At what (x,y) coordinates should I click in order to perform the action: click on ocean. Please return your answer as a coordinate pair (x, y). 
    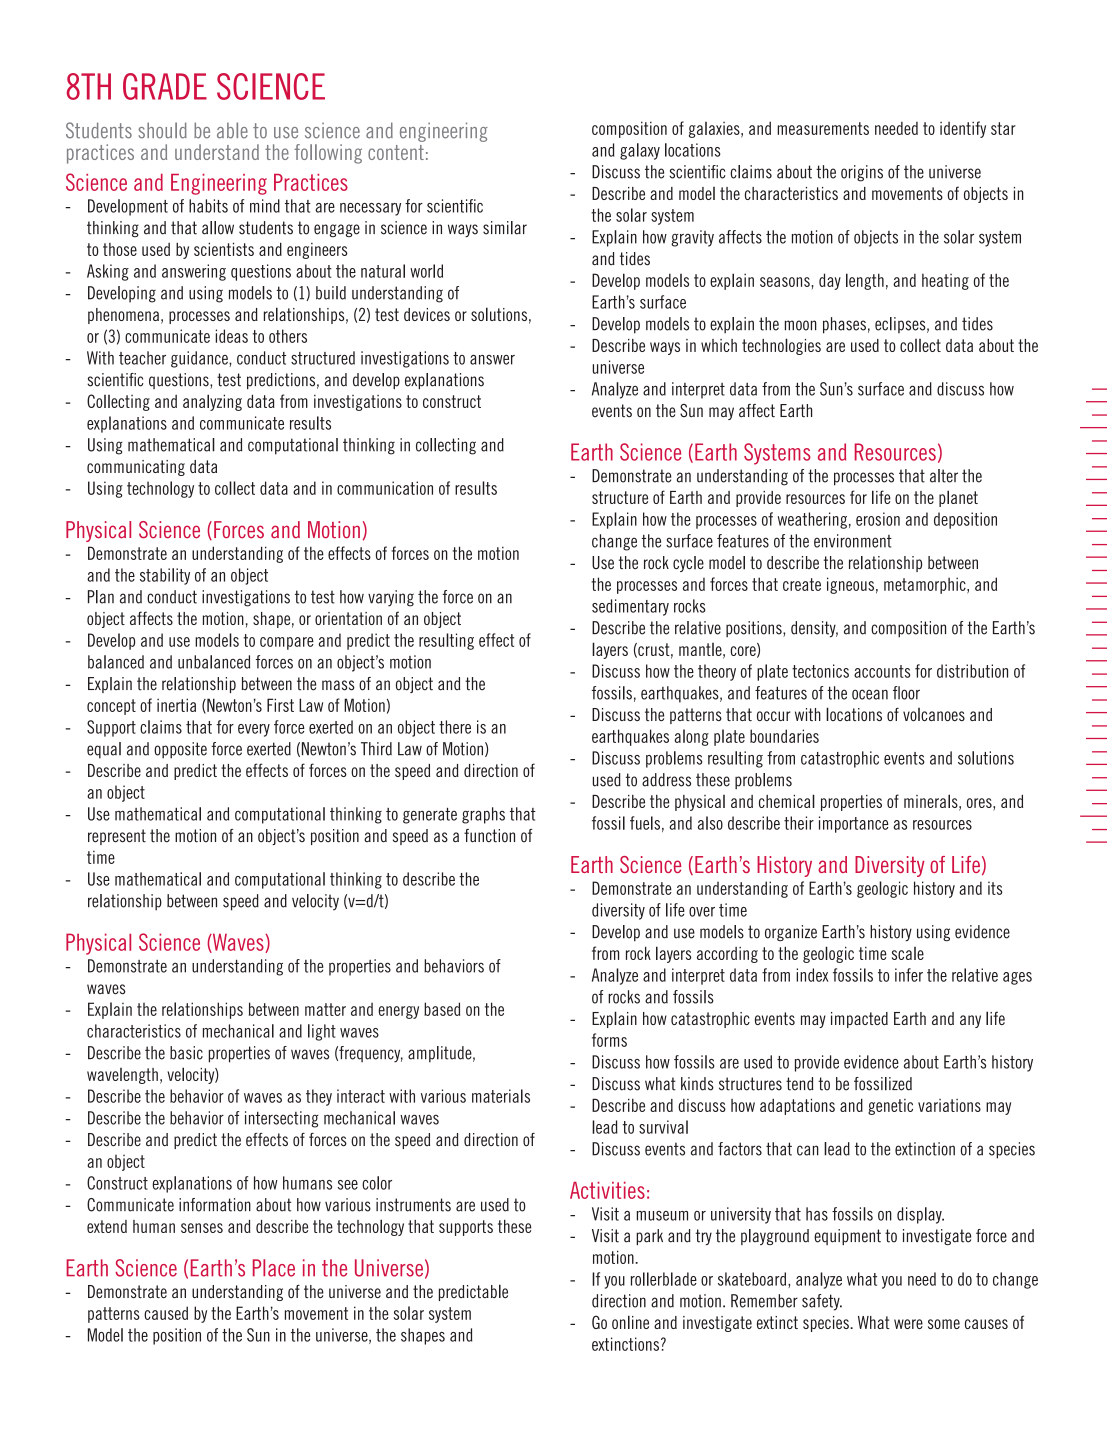
    Looking at the image, I should click on (870, 694).
